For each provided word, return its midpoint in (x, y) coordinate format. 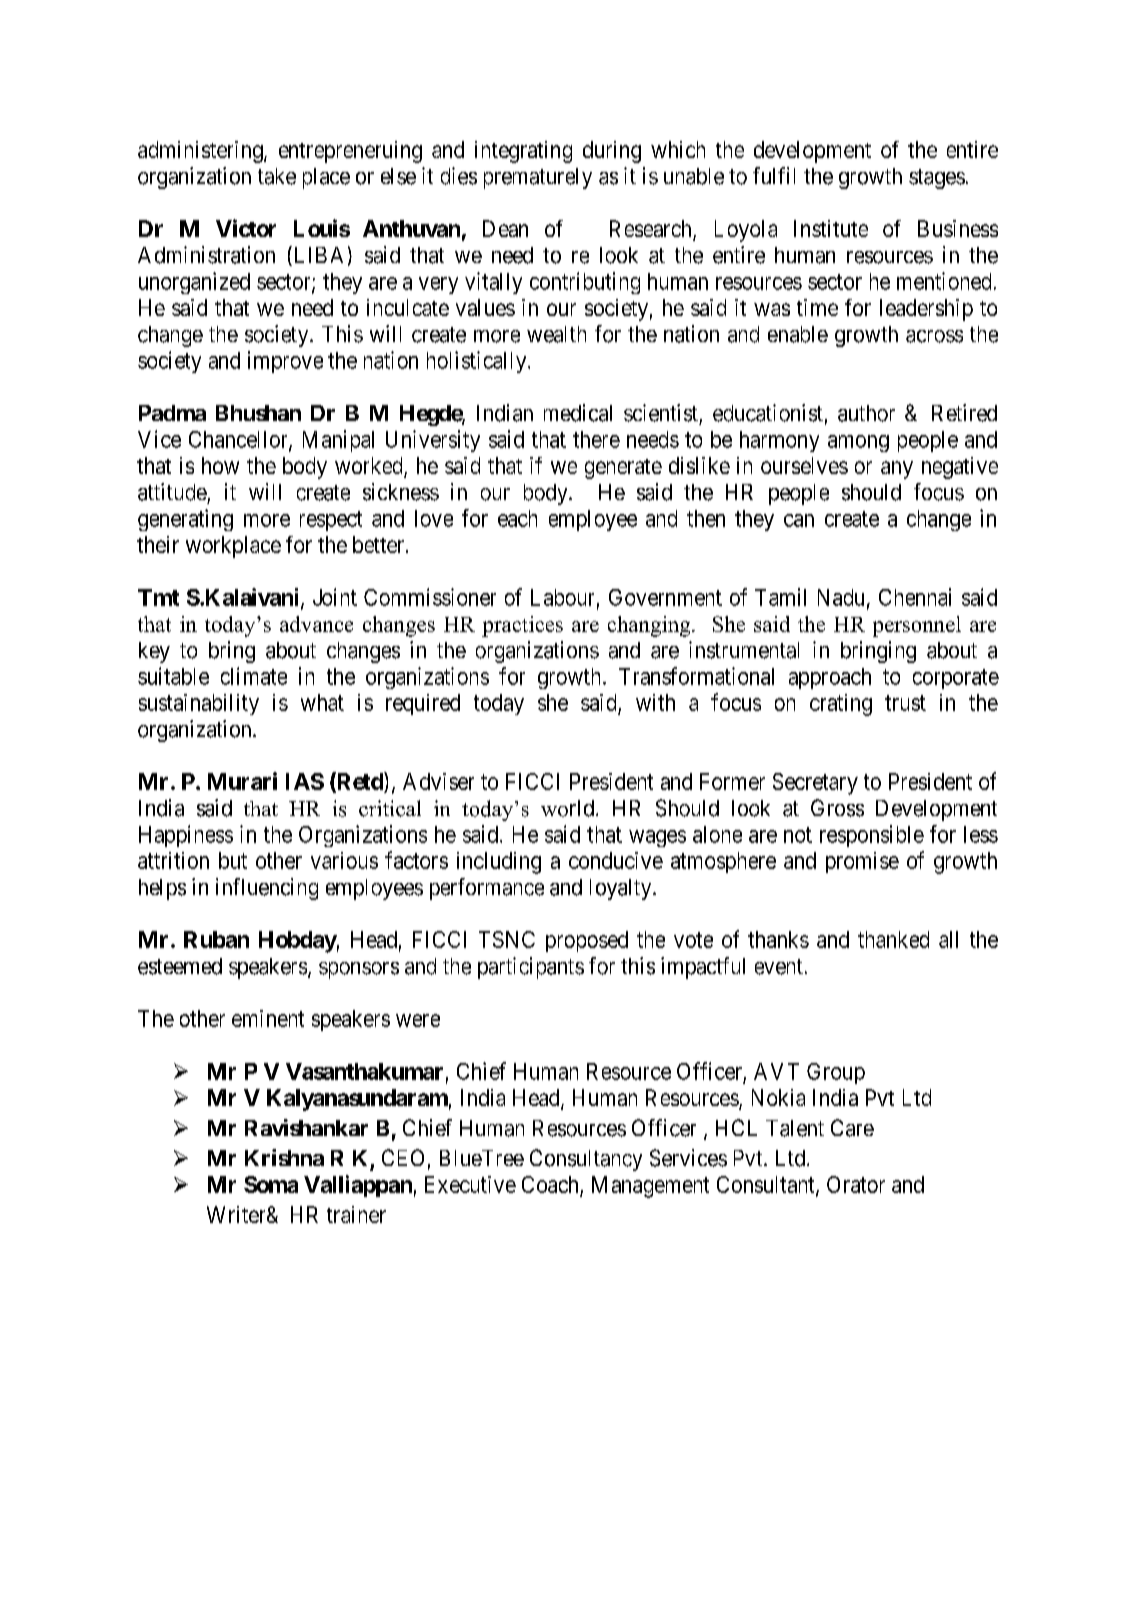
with (655, 702)
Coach (551, 1186)
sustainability (199, 704)
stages (937, 179)
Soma (271, 1184)
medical (578, 413)
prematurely (538, 178)
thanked (893, 939)
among (858, 443)
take (277, 176)
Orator (856, 1184)
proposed (587, 941)
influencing (267, 889)
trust (905, 703)
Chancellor (239, 440)
